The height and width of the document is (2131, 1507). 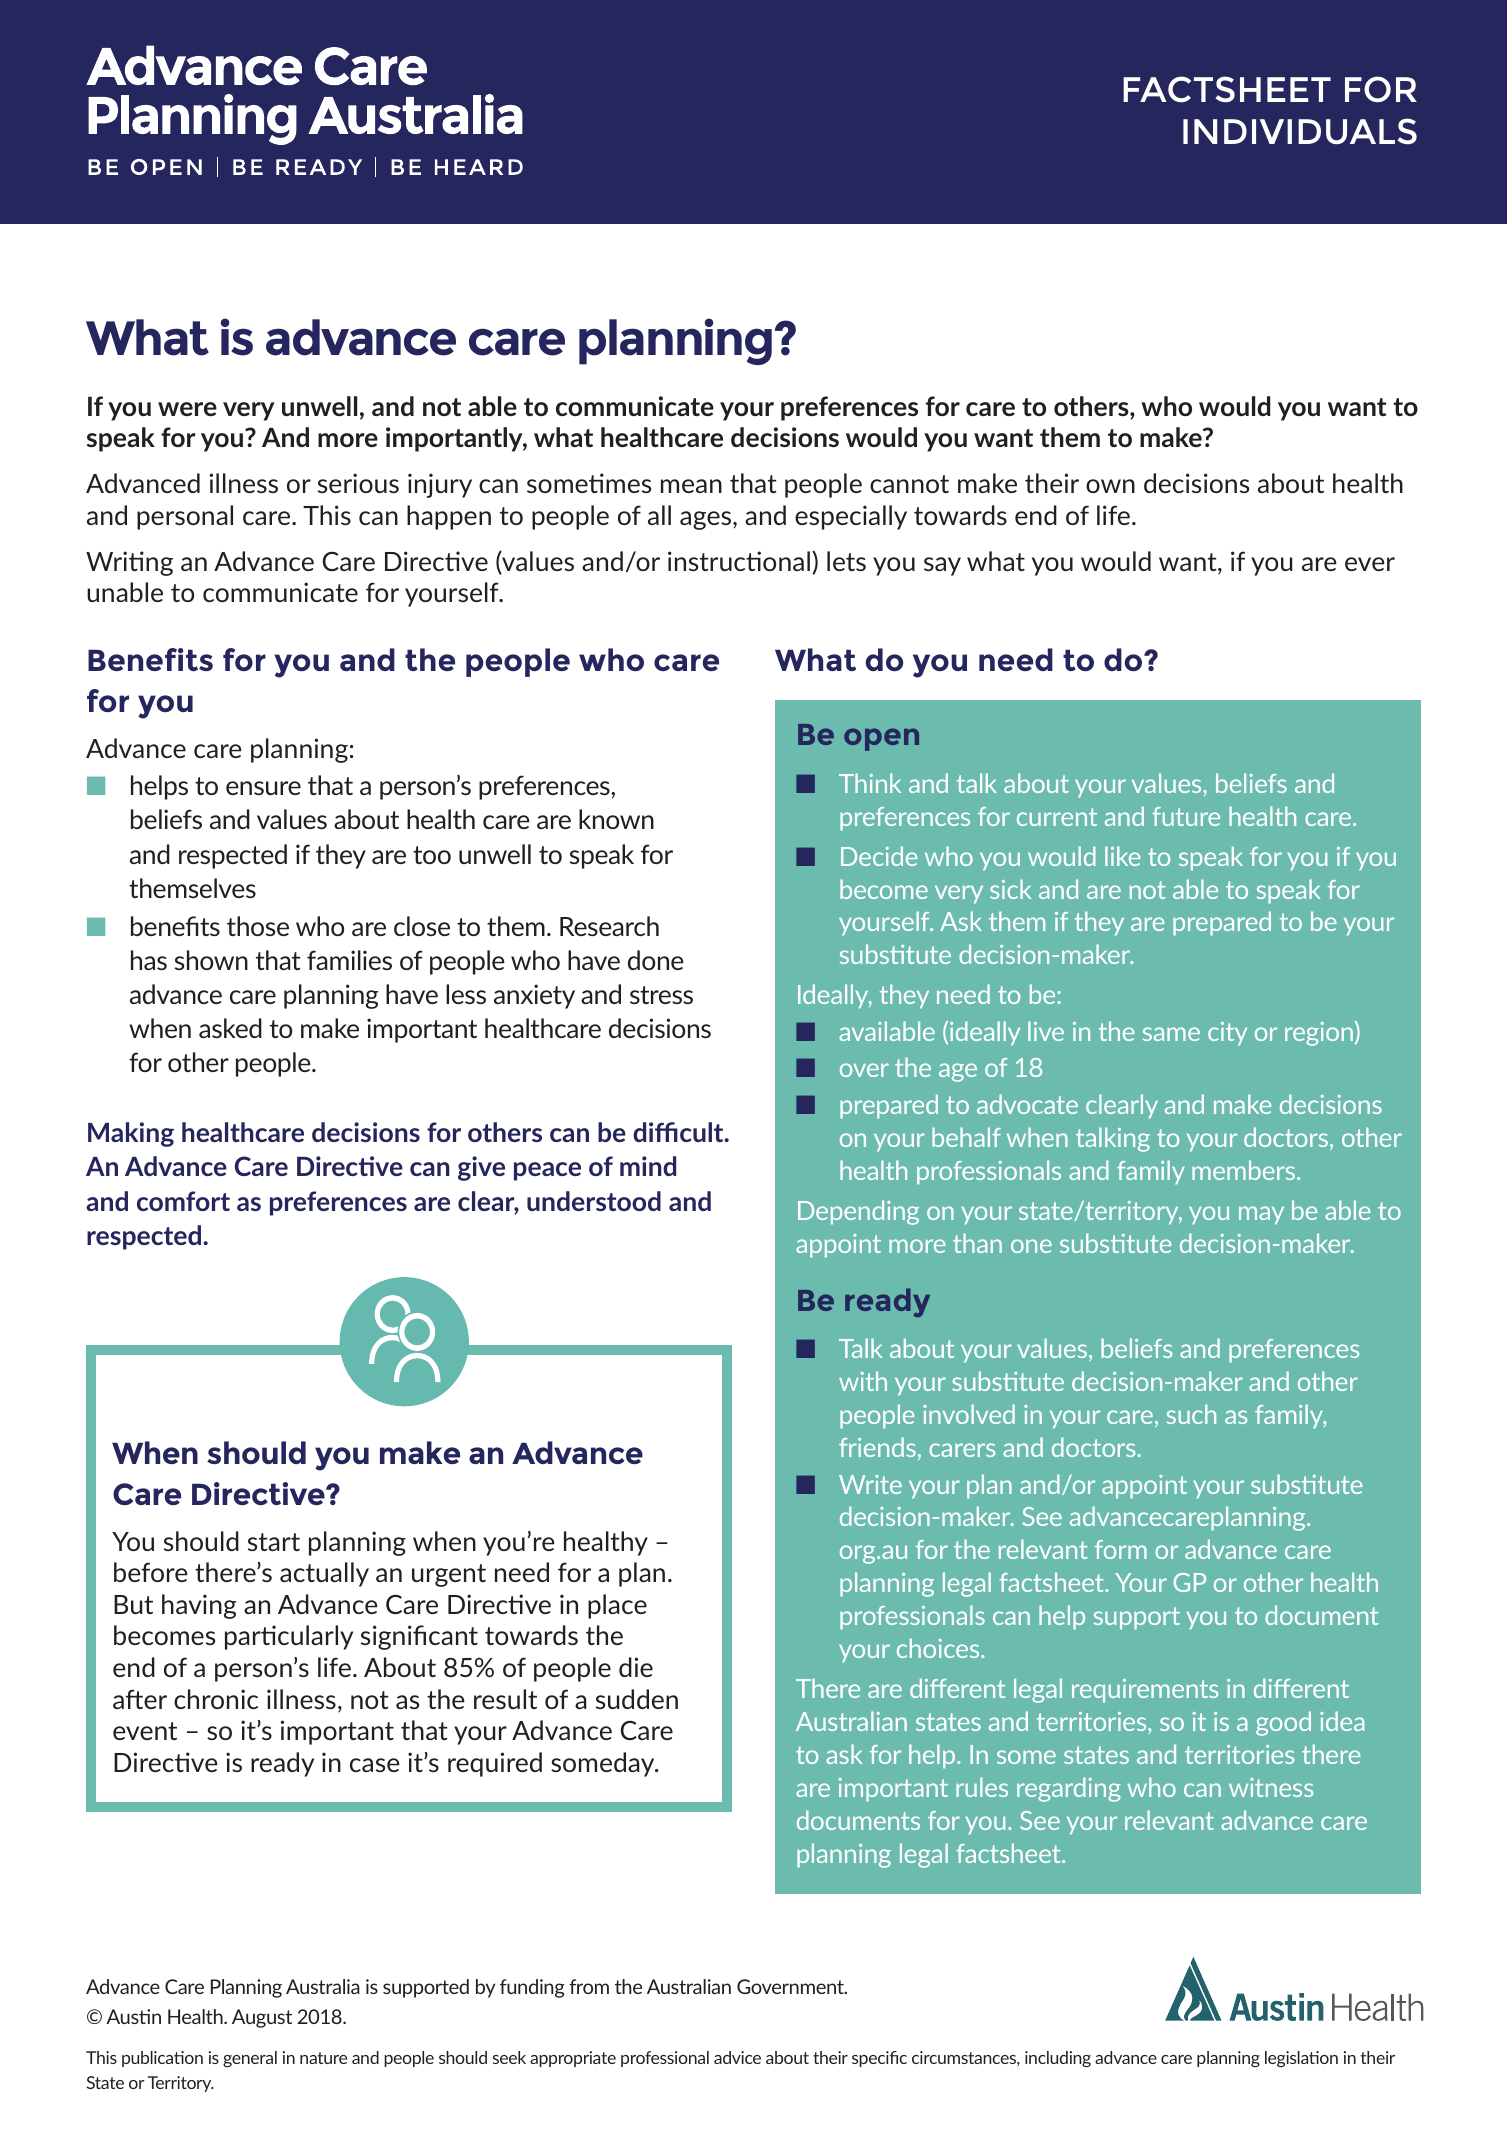 I want to click on Write, so click(x=870, y=1484).
